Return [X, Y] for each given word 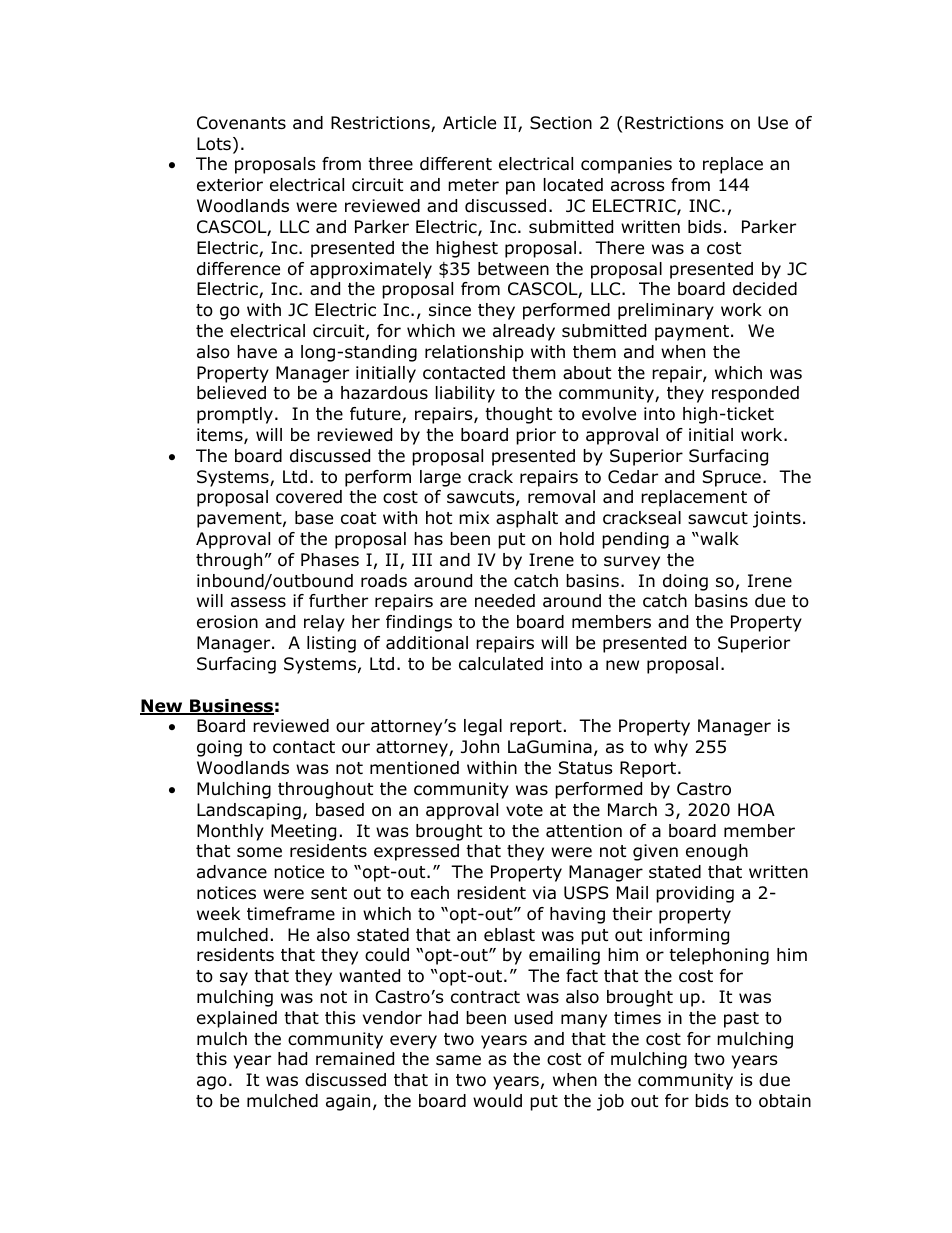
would [497, 1101]
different [456, 164]
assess [258, 602]
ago [212, 1083]
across [638, 186]
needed [505, 601]
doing [685, 582]
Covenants [241, 123]
